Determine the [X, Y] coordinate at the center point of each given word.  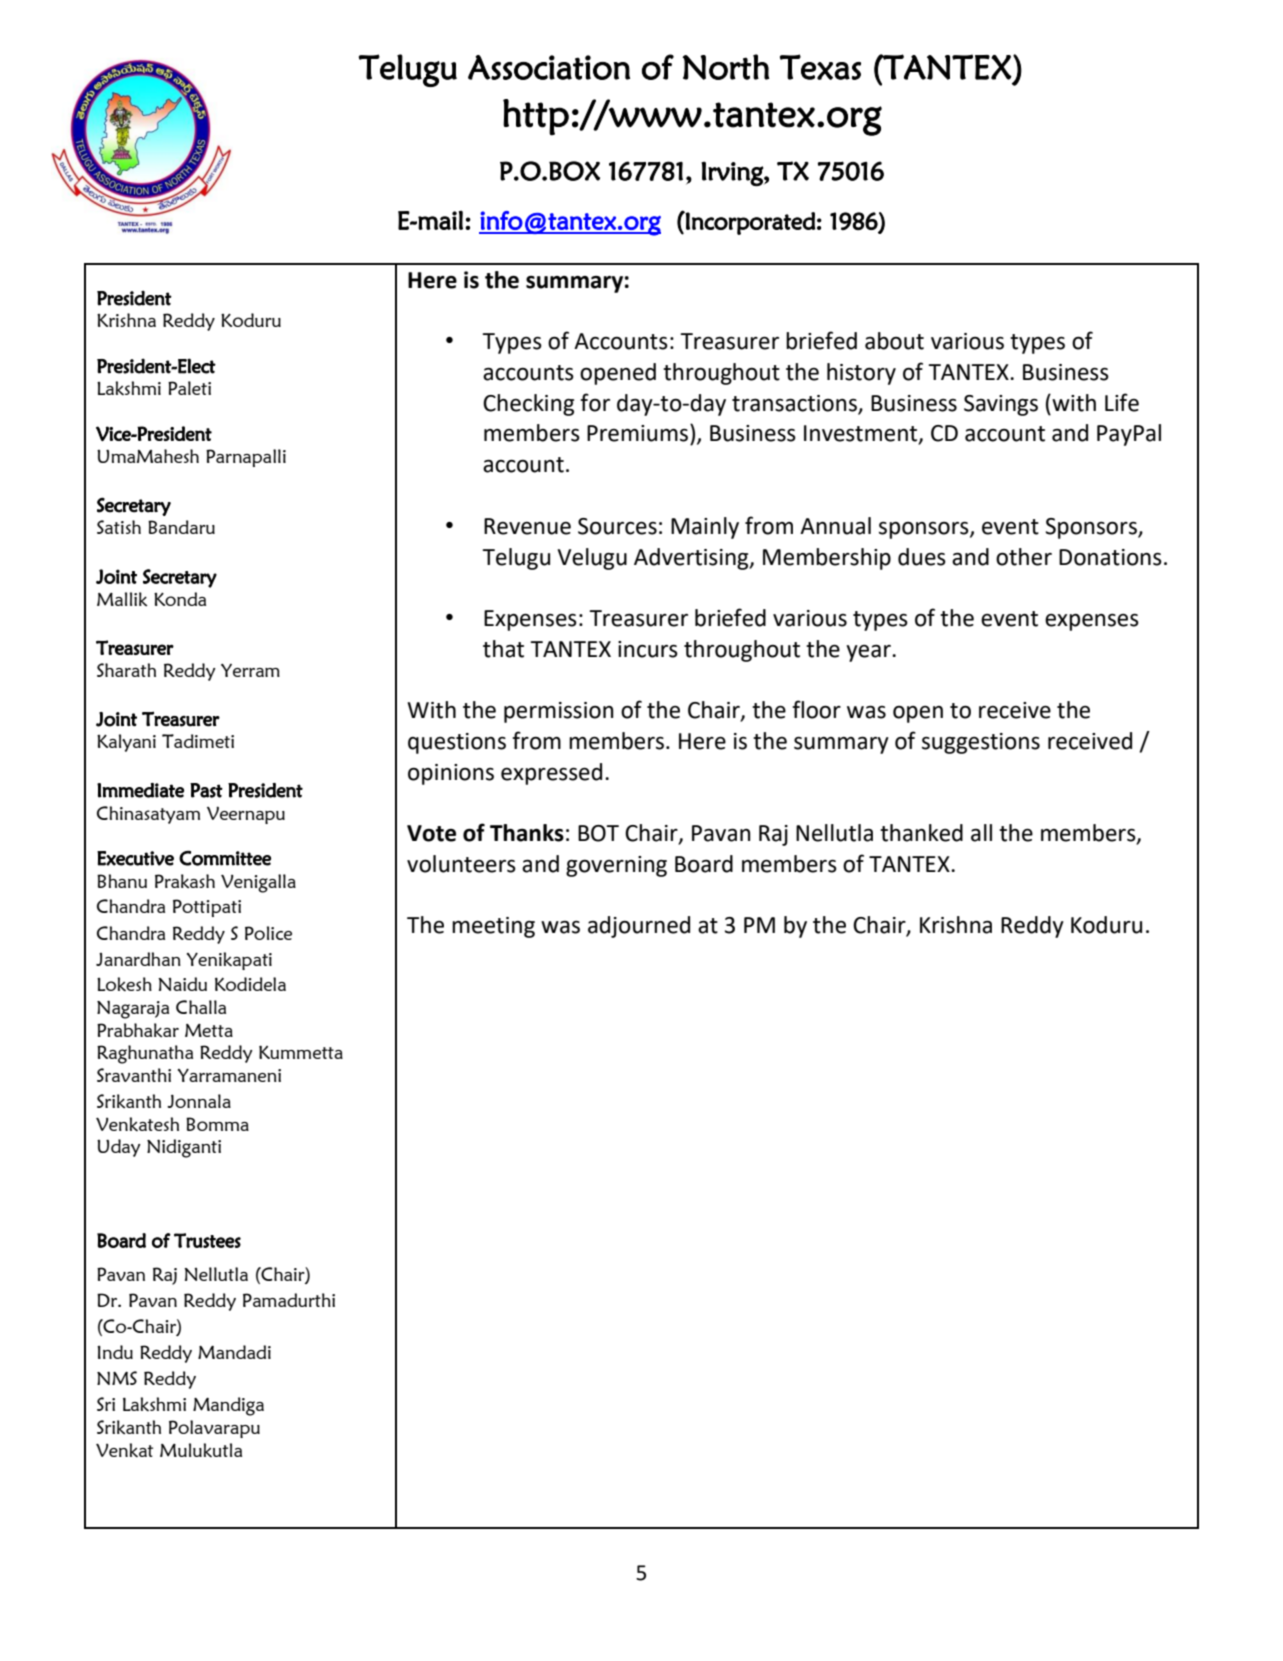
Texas [820, 67]
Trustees [207, 1240]
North [726, 67]
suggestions [981, 743]
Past [206, 790]
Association [549, 67]
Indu [115, 1352]
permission [559, 712]
